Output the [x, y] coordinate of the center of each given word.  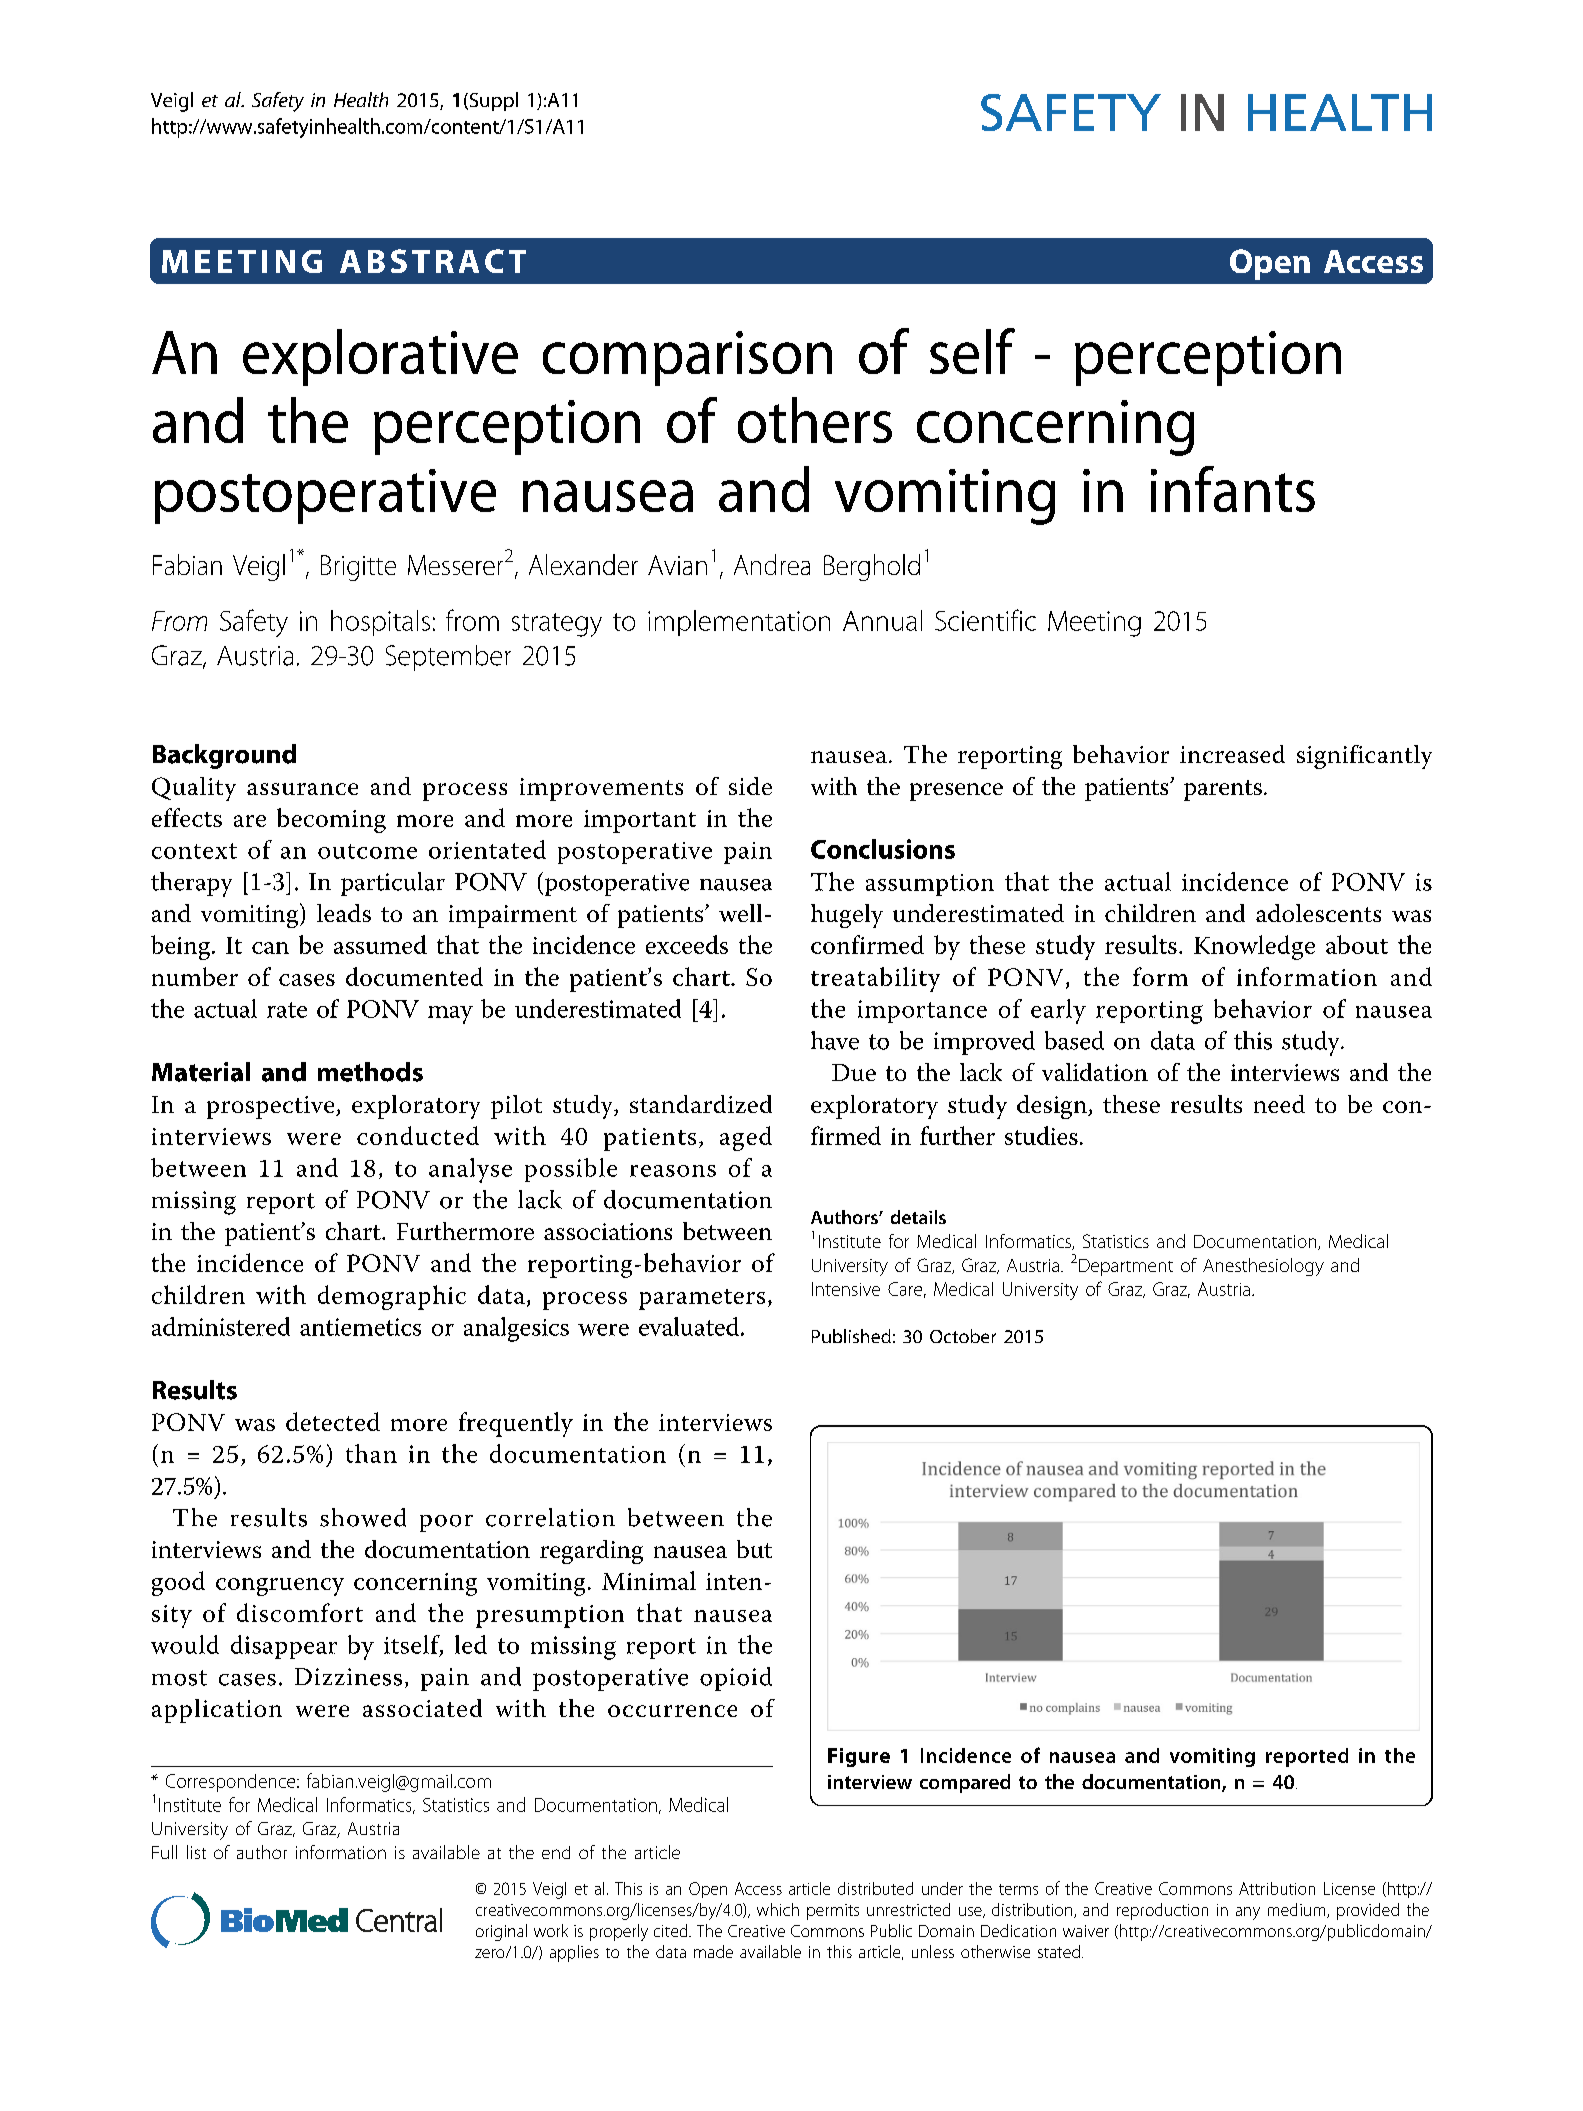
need [1279, 1104]
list [196, 1852]
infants [1233, 489]
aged [746, 1138]
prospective [272, 1107]
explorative [380, 357]
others [815, 420]
